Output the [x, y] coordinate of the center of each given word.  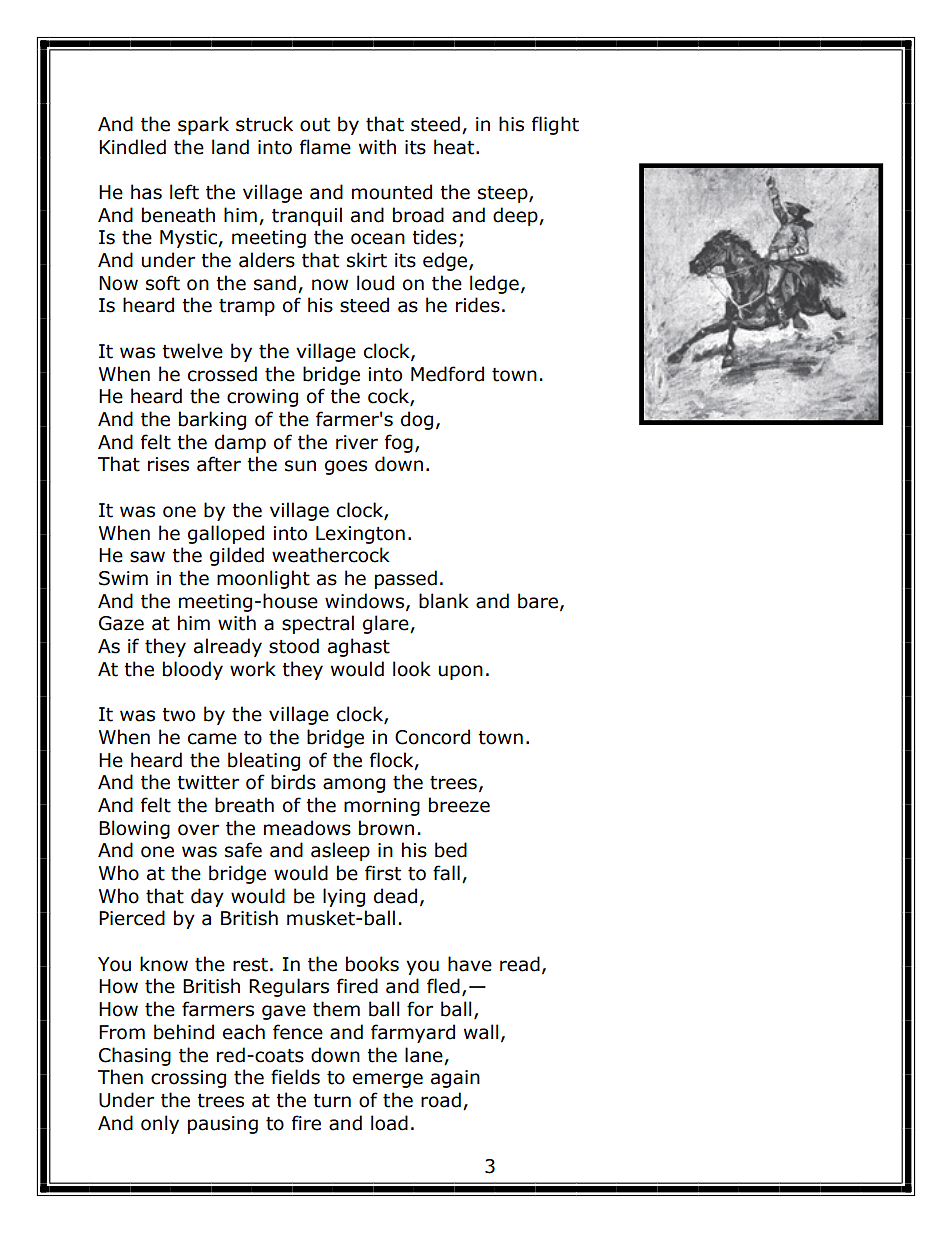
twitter [208, 782]
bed [451, 850]
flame [325, 147]
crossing [188, 1079]
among [354, 785]
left [184, 192]
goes [346, 467]
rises [168, 464]
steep [504, 194]
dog [417, 420]
